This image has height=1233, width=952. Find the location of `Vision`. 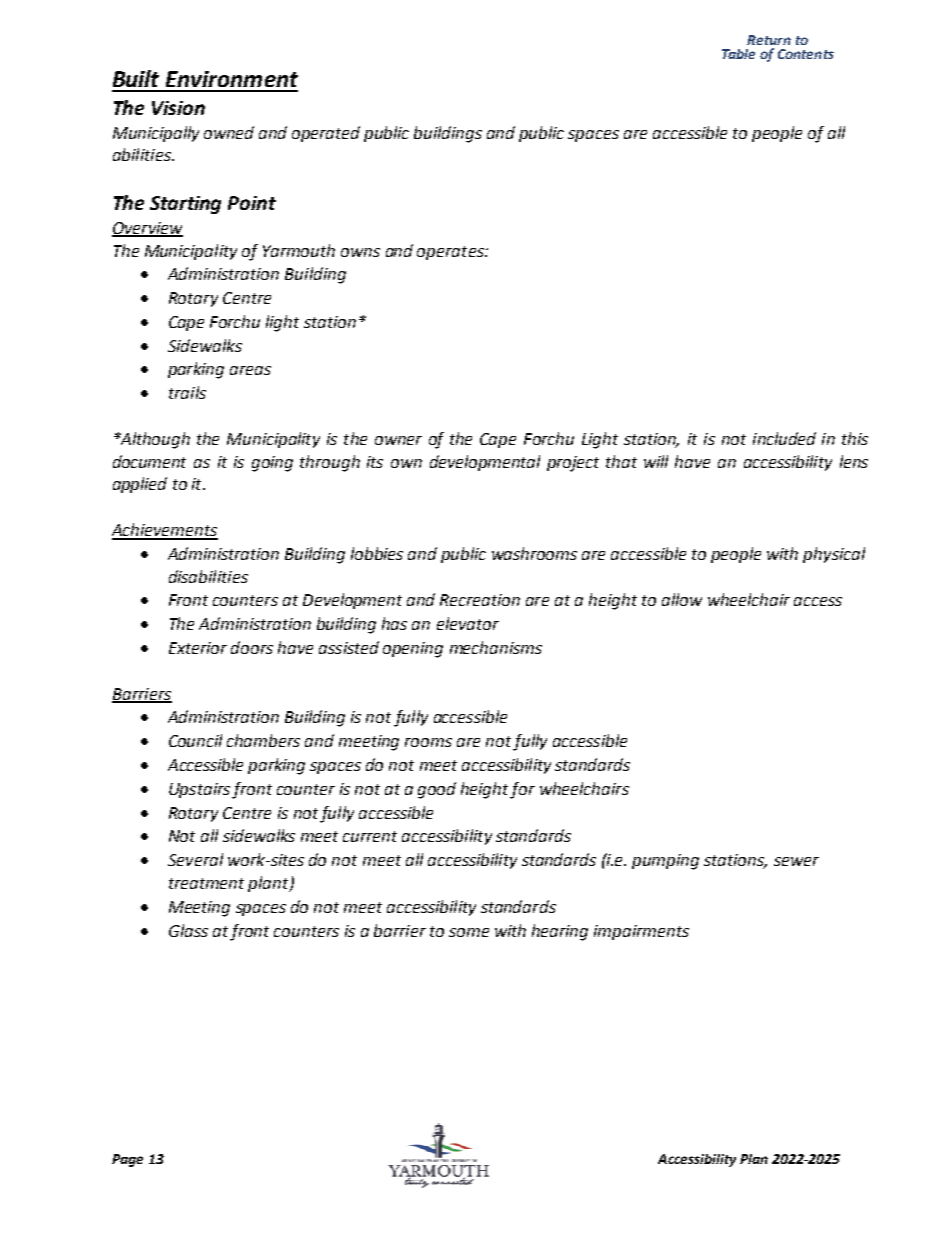

Vision is located at coordinates (178, 108).
